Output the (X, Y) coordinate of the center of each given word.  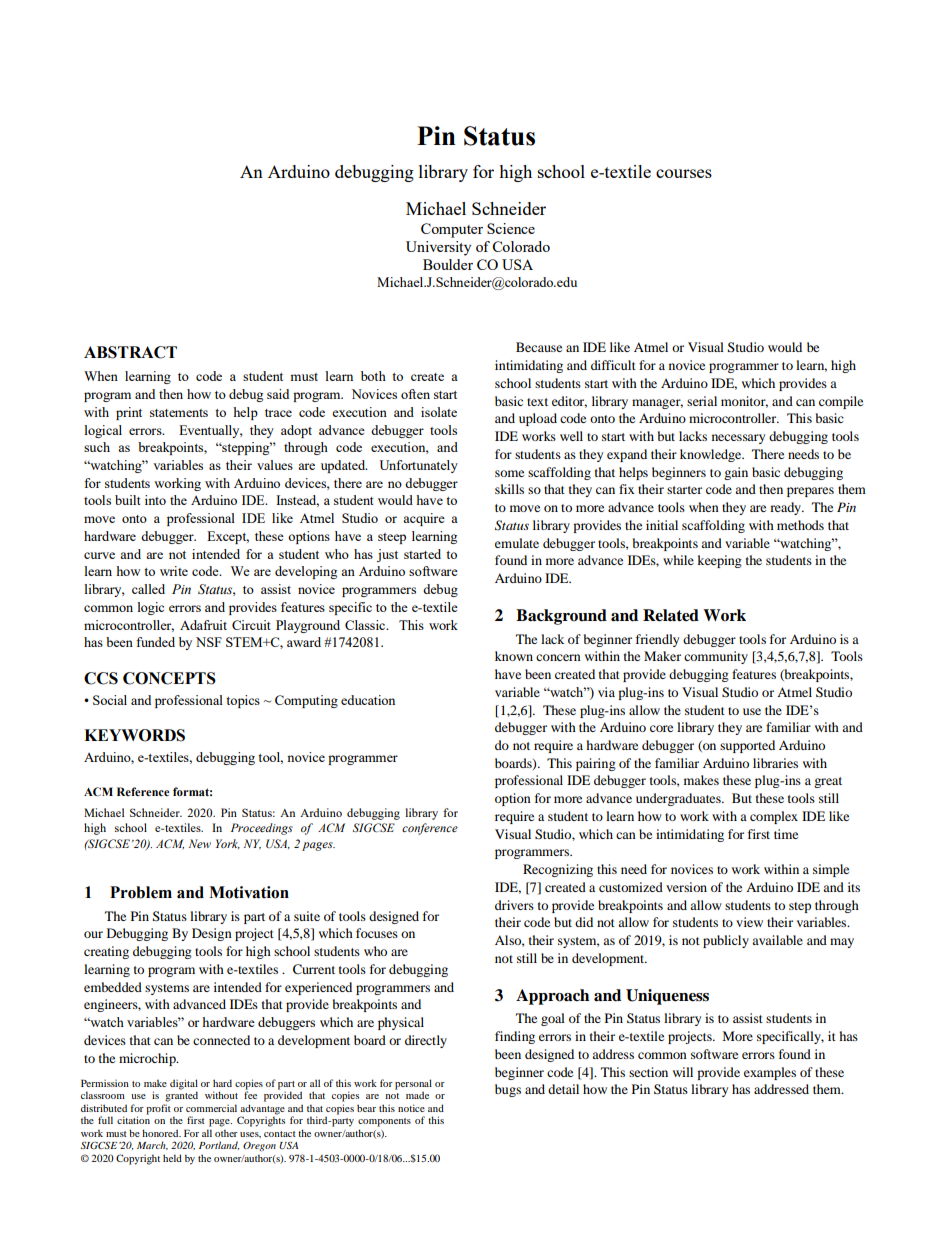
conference (430, 829)
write (174, 571)
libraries (775, 763)
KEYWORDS (134, 735)
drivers (514, 905)
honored (161, 1133)
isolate (439, 412)
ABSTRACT (130, 352)
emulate (517, 543)
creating (106, 952)
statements (179, 413)
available (777, 940)
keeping (719, 561)
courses (684, 173)
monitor (744, 402)
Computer (452, 230)
